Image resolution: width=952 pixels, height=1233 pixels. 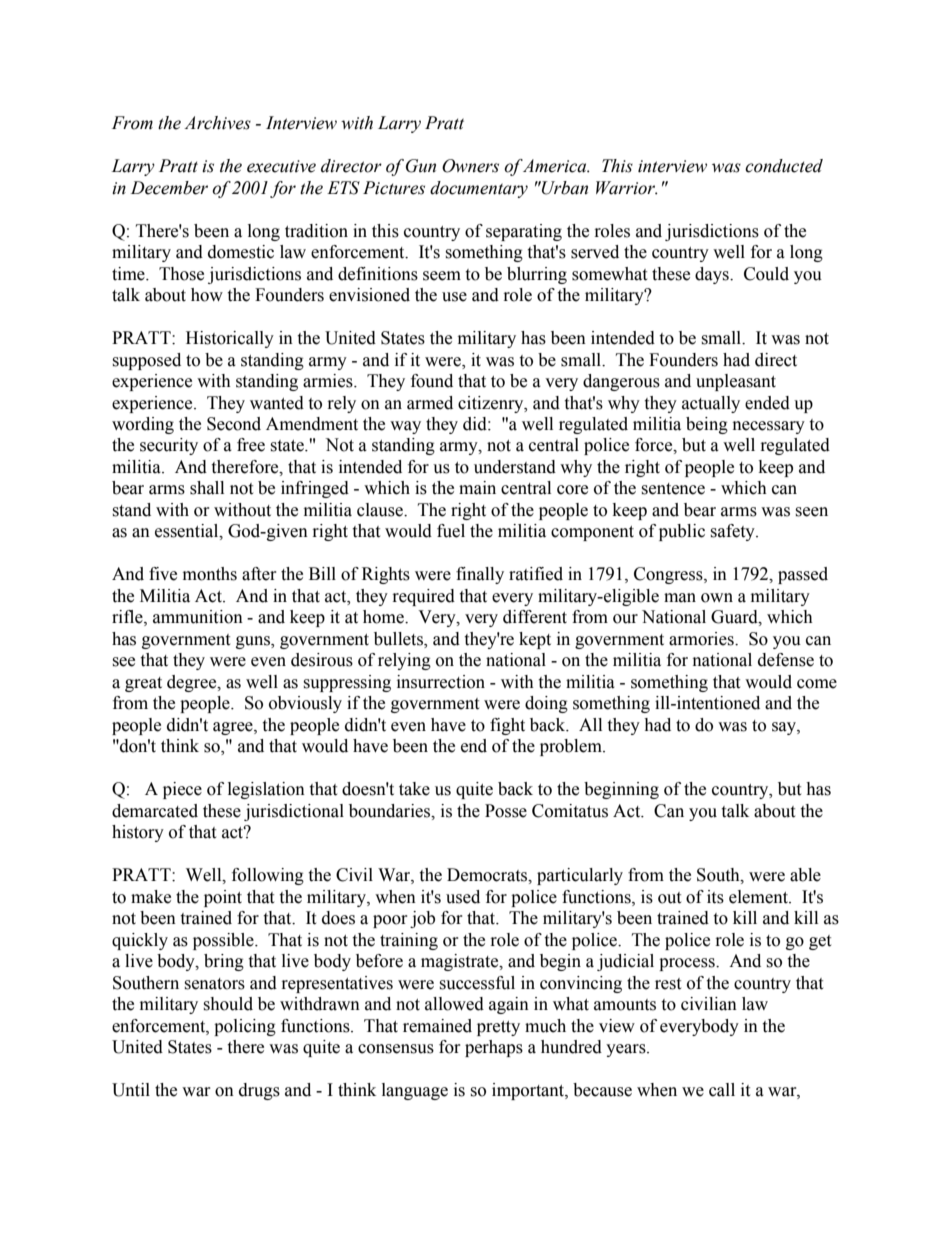 What do you see at coordinates (769, 427) in the screenshot?
I see `necessary` at bounding box center [769, 427].
